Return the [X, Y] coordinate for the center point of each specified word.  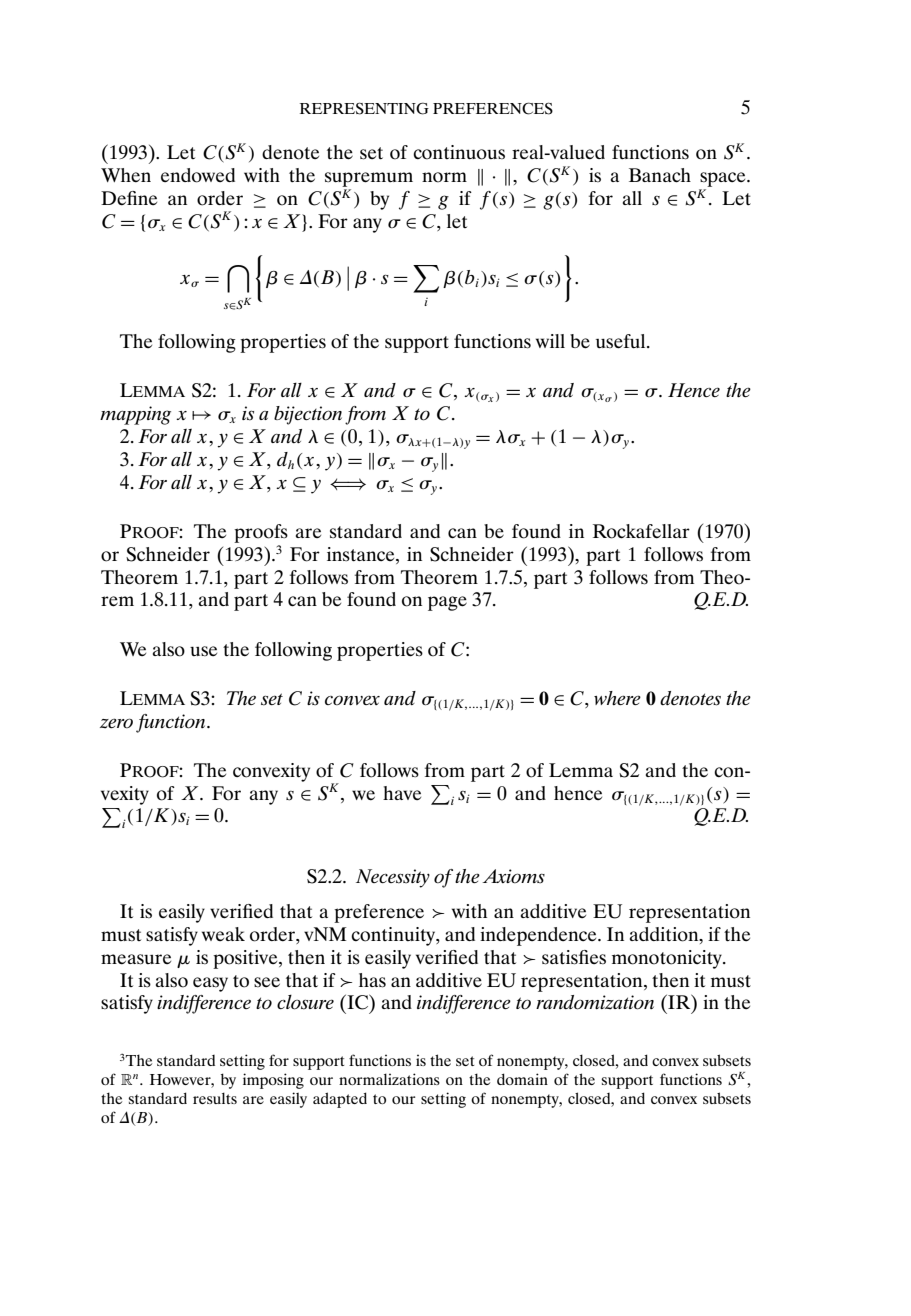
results [215, 1098]
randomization [595, 1002]
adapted [340, 1100]
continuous [459, 152]
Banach [660, 175]
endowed [198, 175]
